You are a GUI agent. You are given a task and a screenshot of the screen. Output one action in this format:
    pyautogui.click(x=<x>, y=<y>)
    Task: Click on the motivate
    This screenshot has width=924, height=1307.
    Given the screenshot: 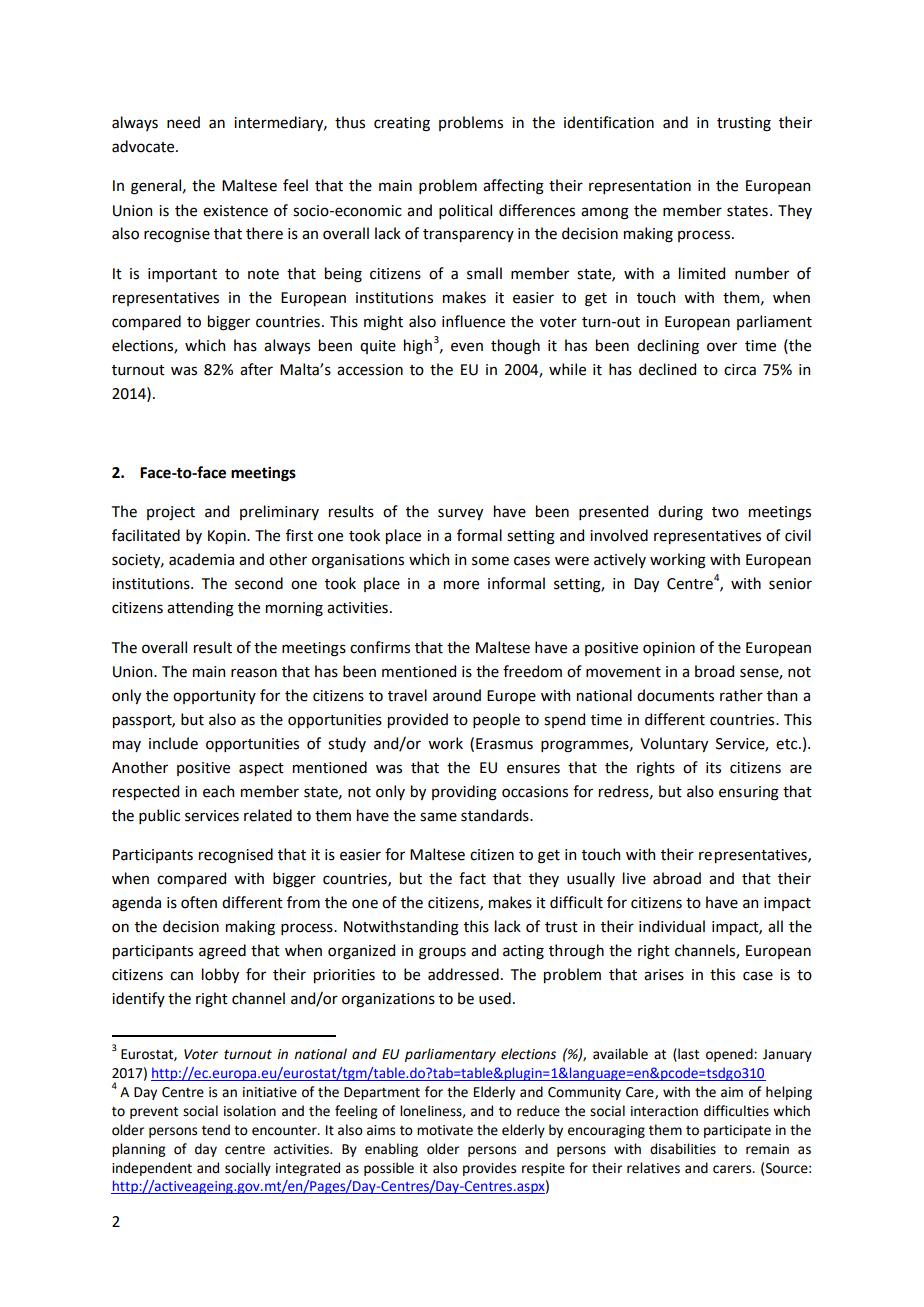 What is the action you would take?
    pyautogui.click(x=445, y=1130)
